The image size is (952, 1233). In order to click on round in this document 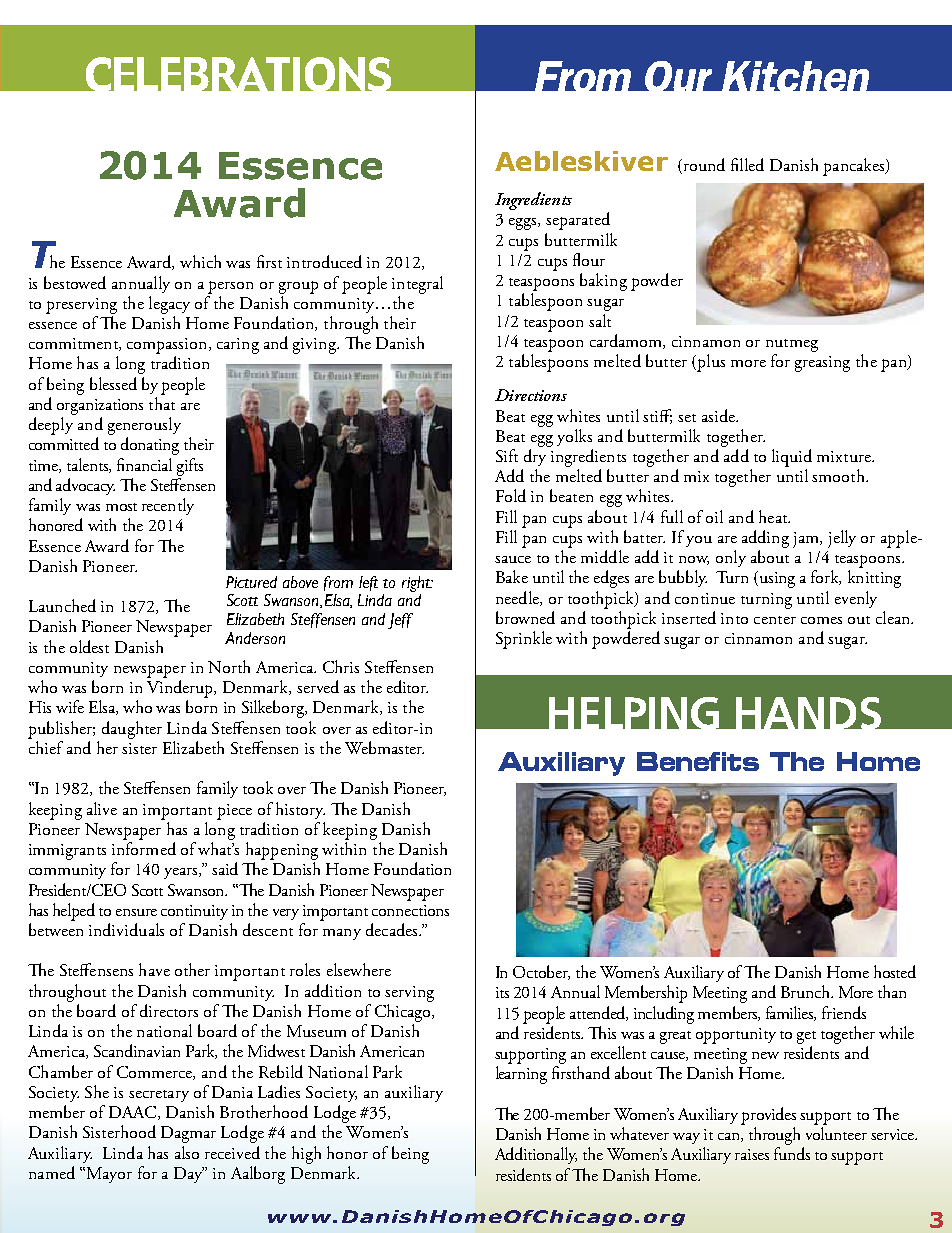, I will do `click(703, 166)`.
